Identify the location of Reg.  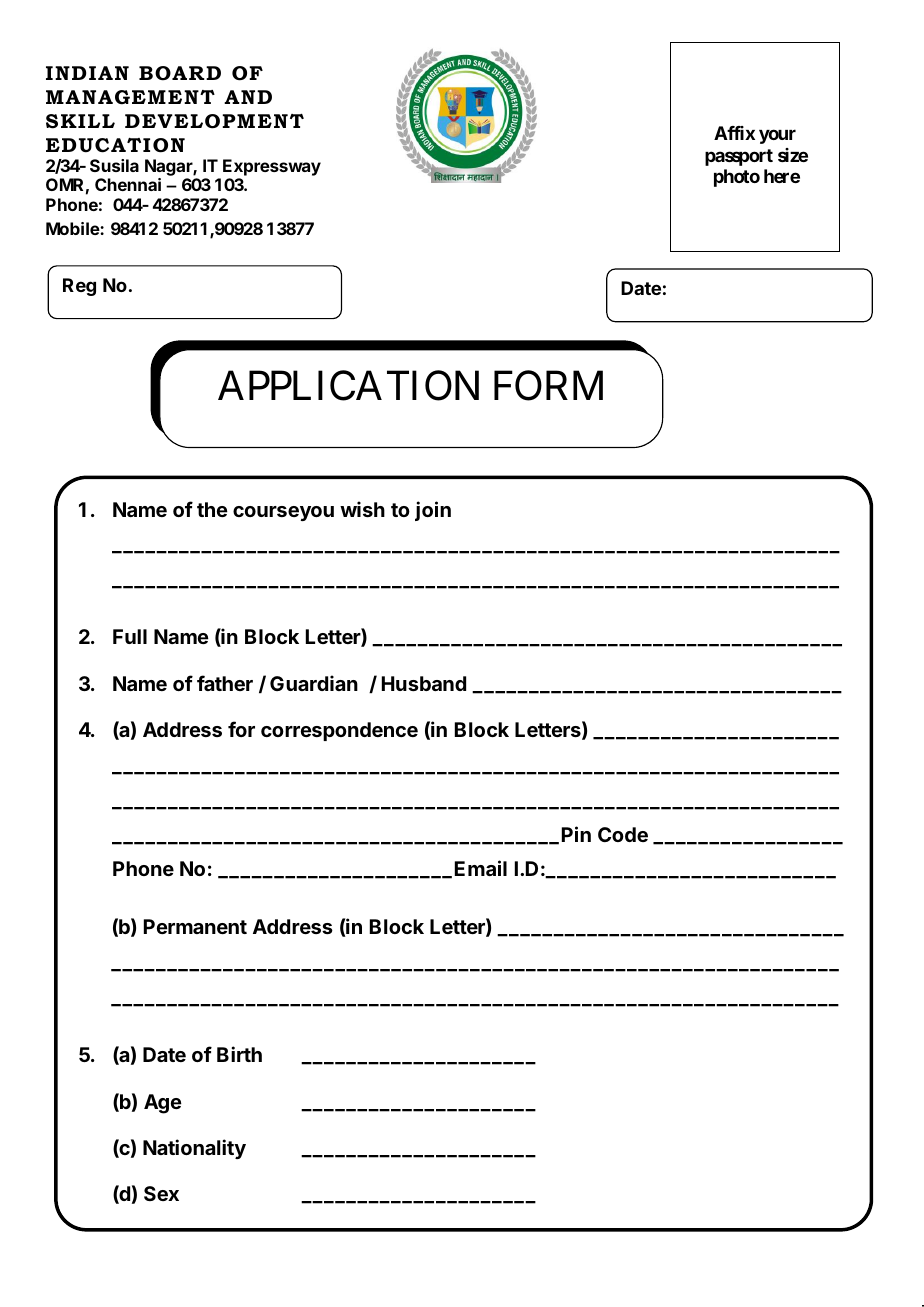
(79, 287).
